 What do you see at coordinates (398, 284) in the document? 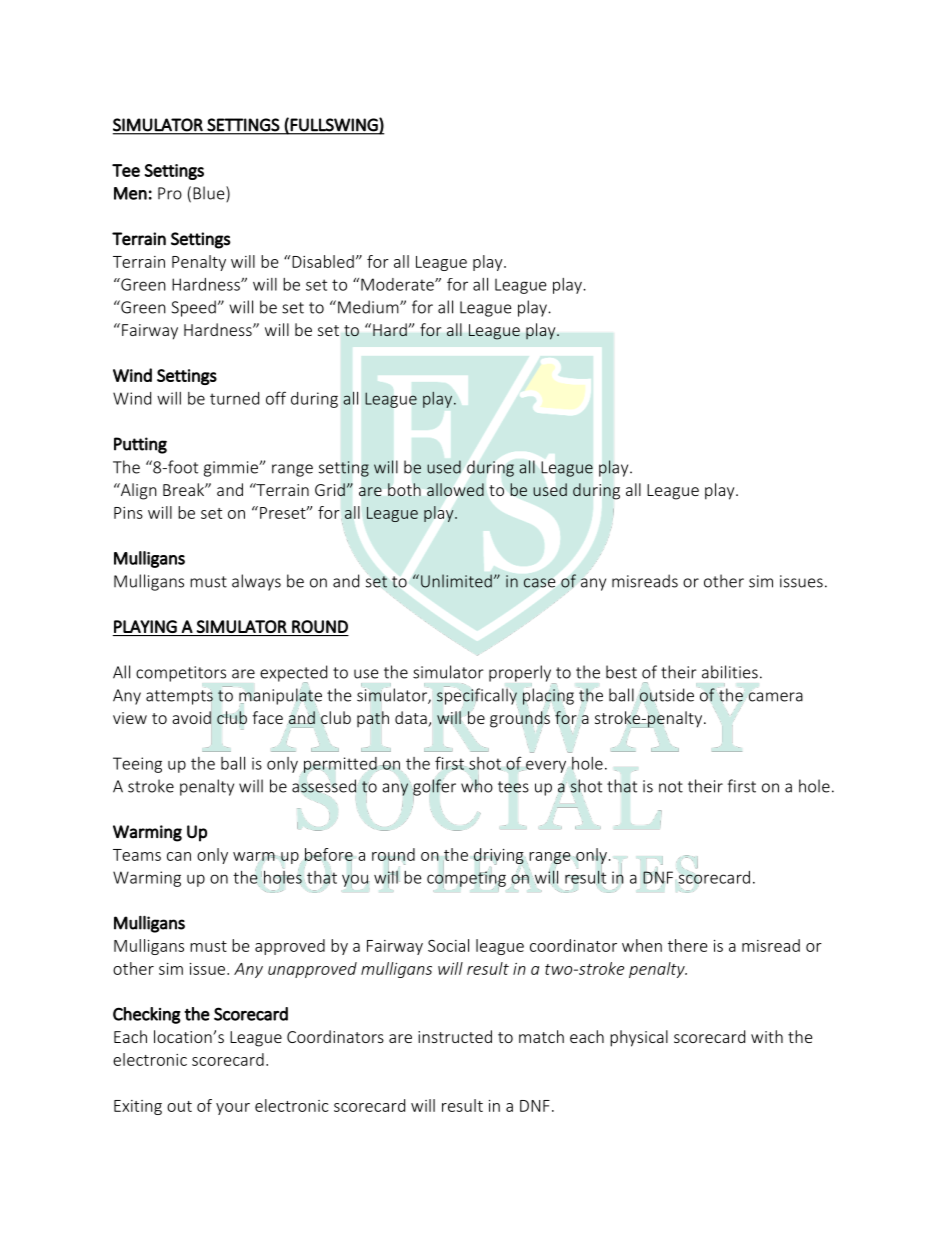
I see `Moderate` at bounding box center [398, 284].
